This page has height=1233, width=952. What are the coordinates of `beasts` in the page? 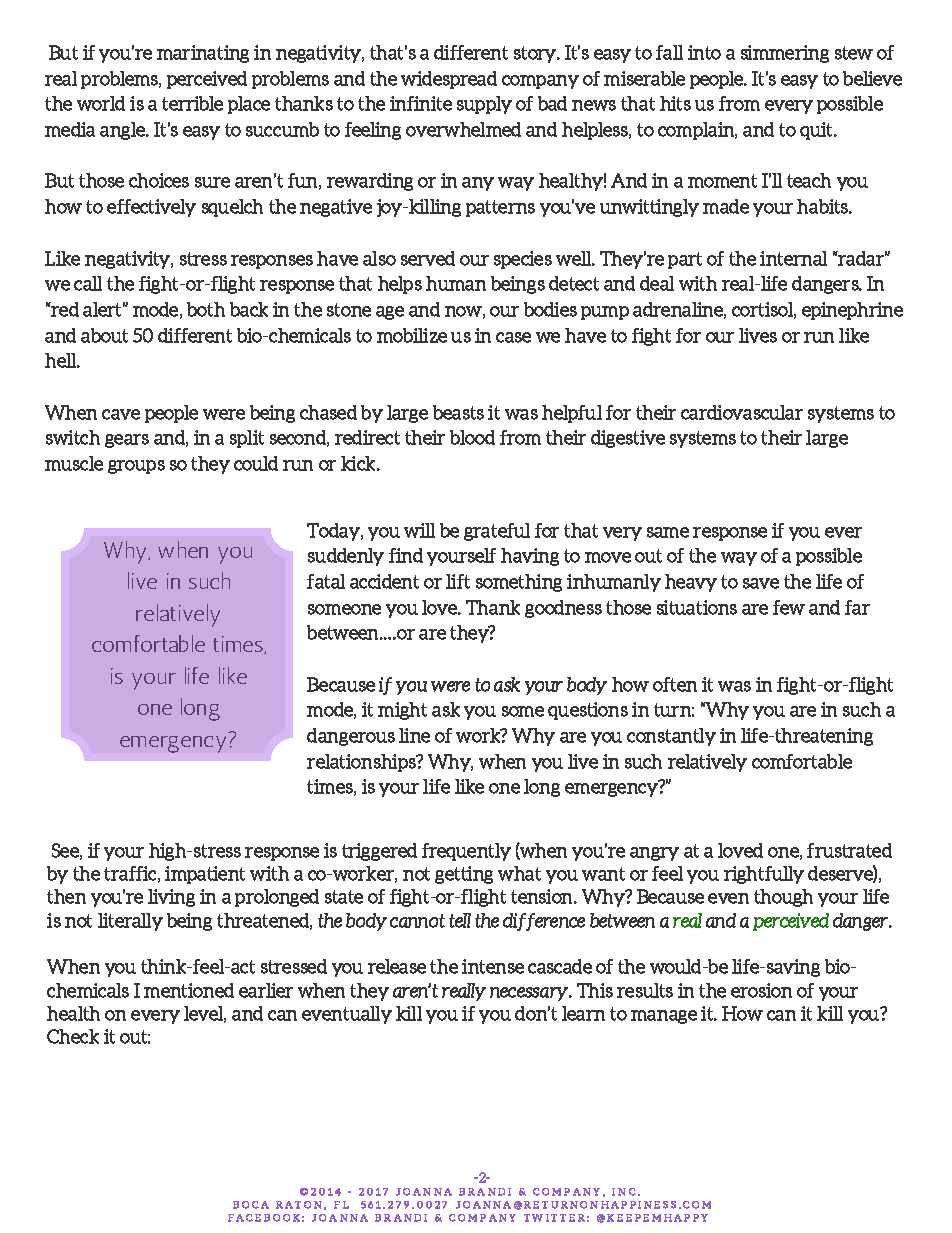 It's located at (458, 412).
